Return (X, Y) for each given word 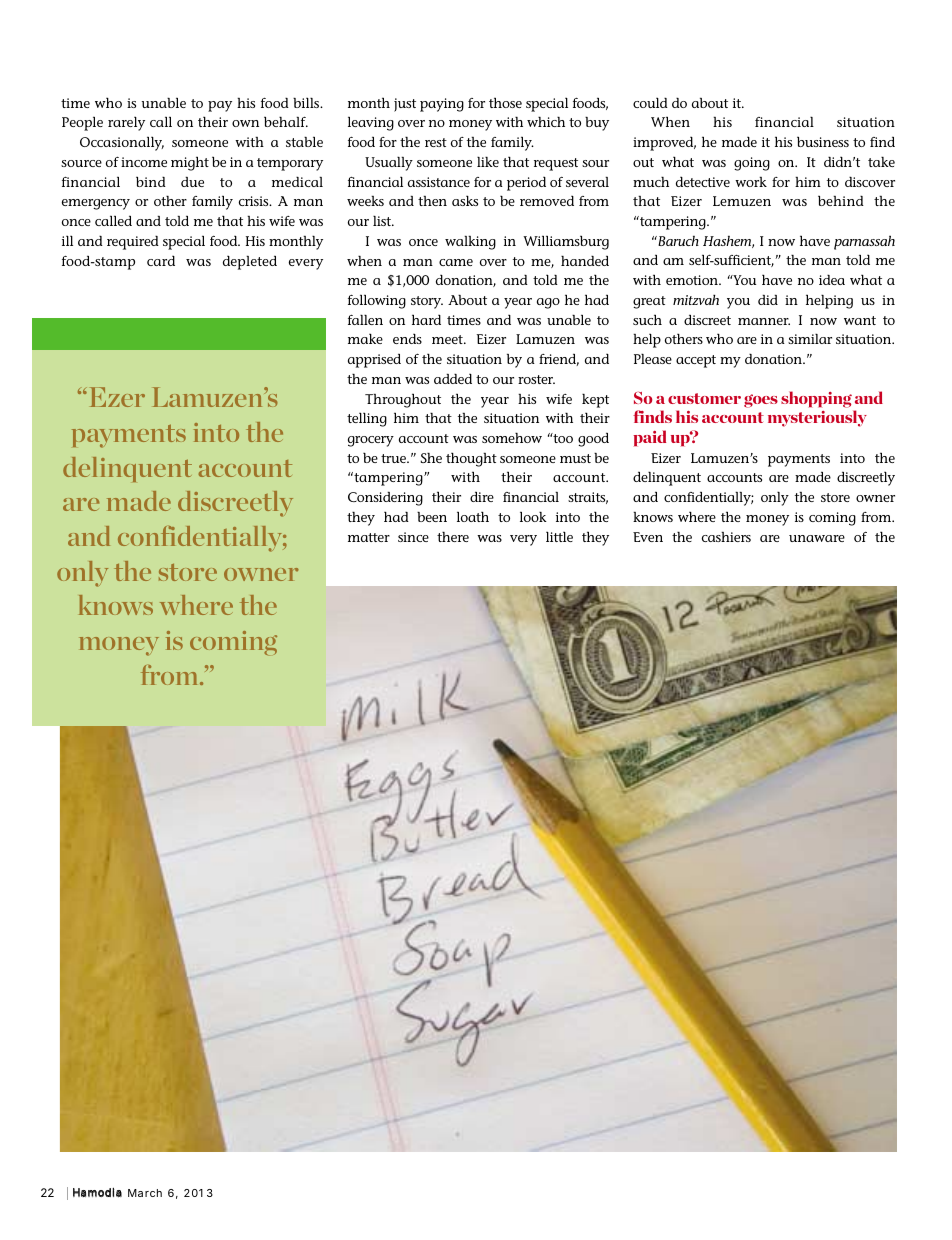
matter (369, 537)
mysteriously (817, 418)
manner (764, 321)
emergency (96, 204)
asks (465, 200)
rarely (126, 123)
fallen (365, 319)
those (505, 102)
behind (841, 200)
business (823, 141)
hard (426, 319)
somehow (512, 437)
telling (367, 419)
